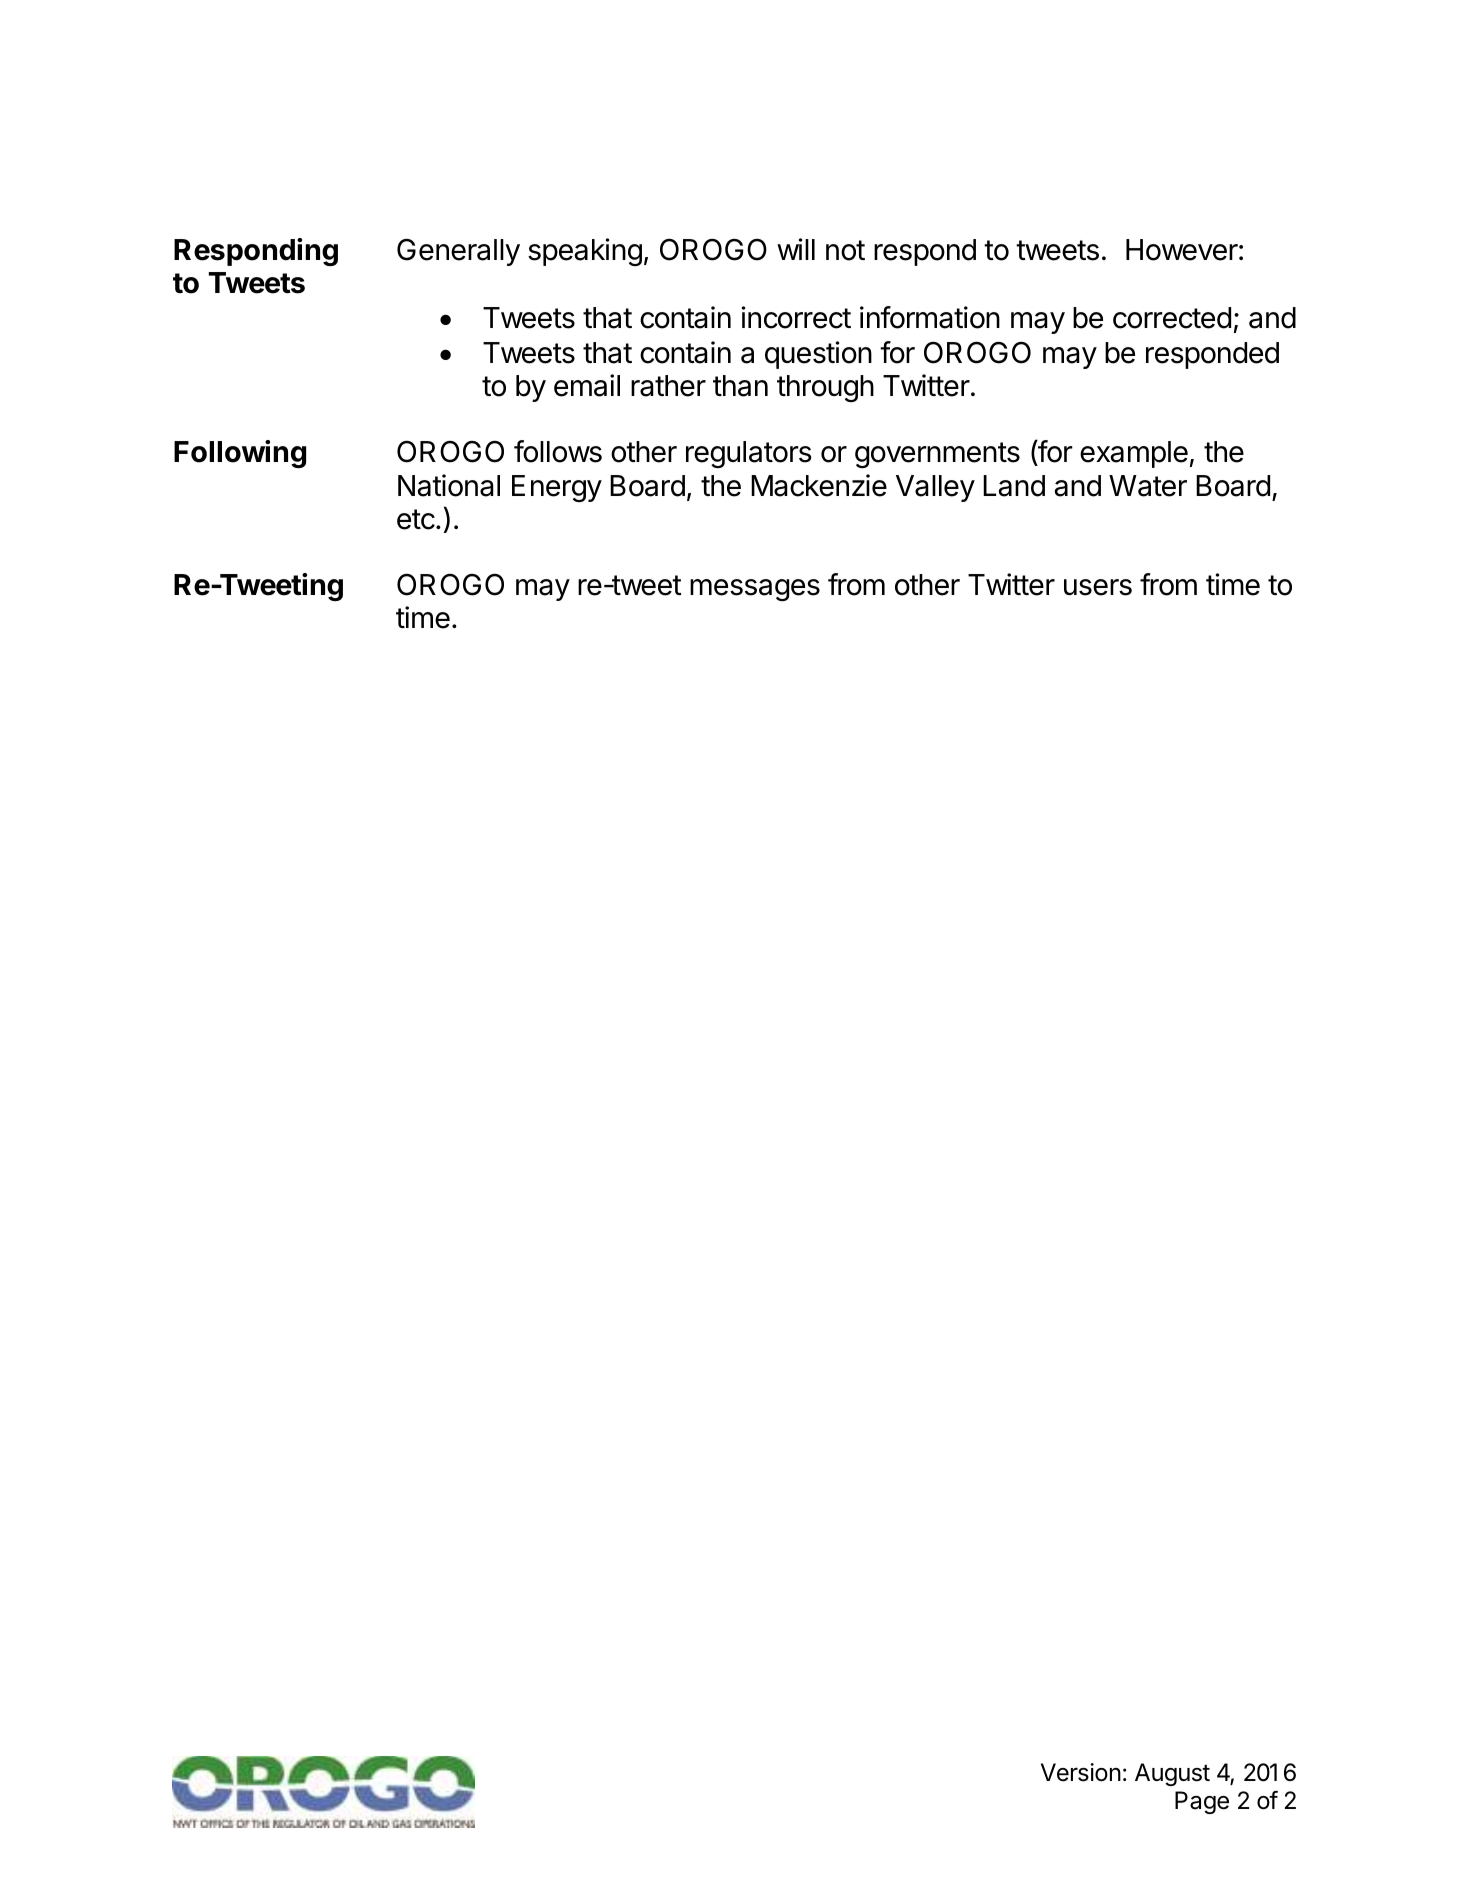  I want to click on corrected, so click(1172, 318).
